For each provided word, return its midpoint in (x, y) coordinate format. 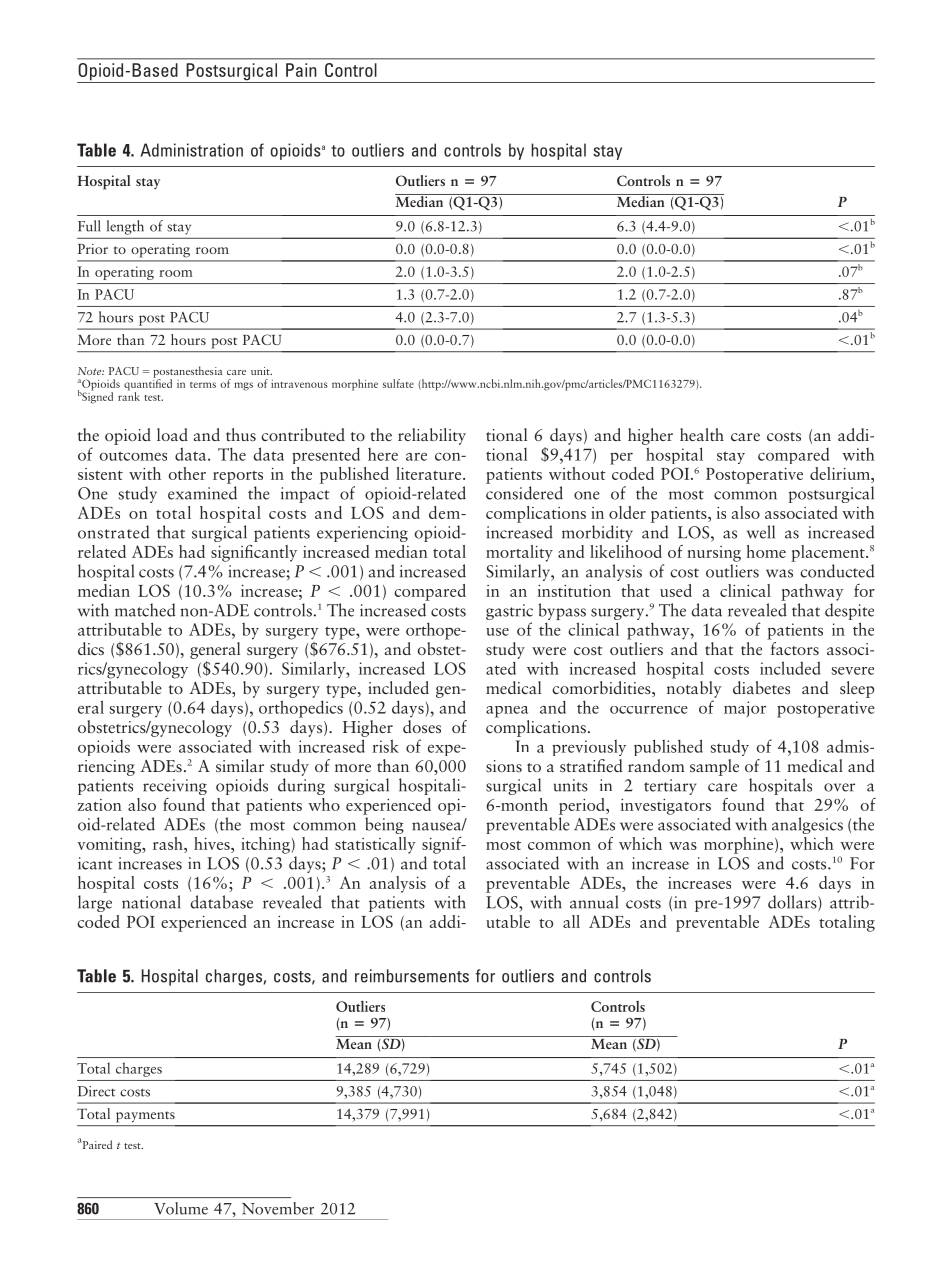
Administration (192, 150)
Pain (301, 70)
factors (795, 648)
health (702, 434)
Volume (181, 1208)
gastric (509, 613)
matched (145, 610)
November (278, 1208)
